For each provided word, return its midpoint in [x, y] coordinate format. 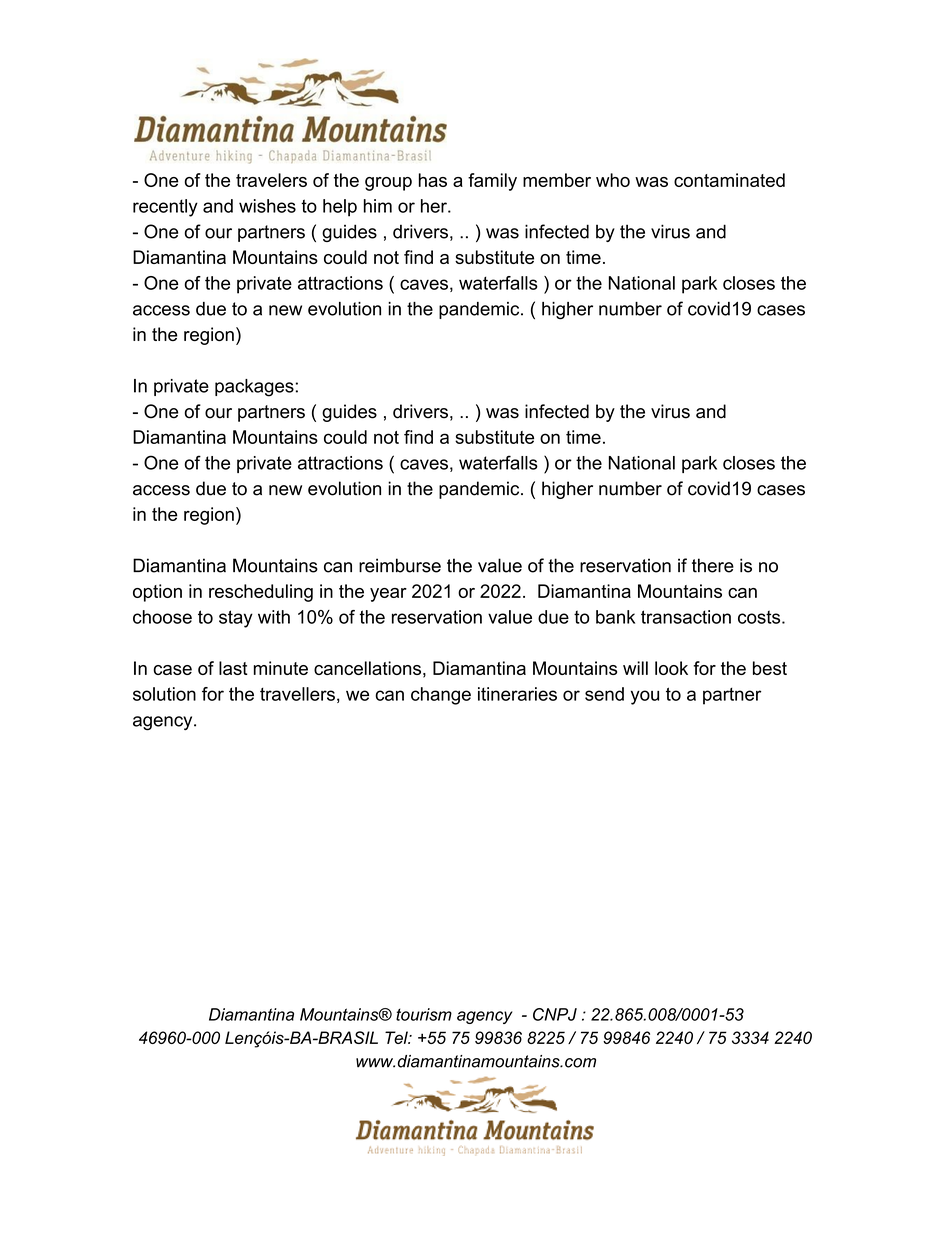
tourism [424, 1014]
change [441, 696]
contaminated [729, 180]
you [645, 697]
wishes [267, 206]
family [492, 182]
